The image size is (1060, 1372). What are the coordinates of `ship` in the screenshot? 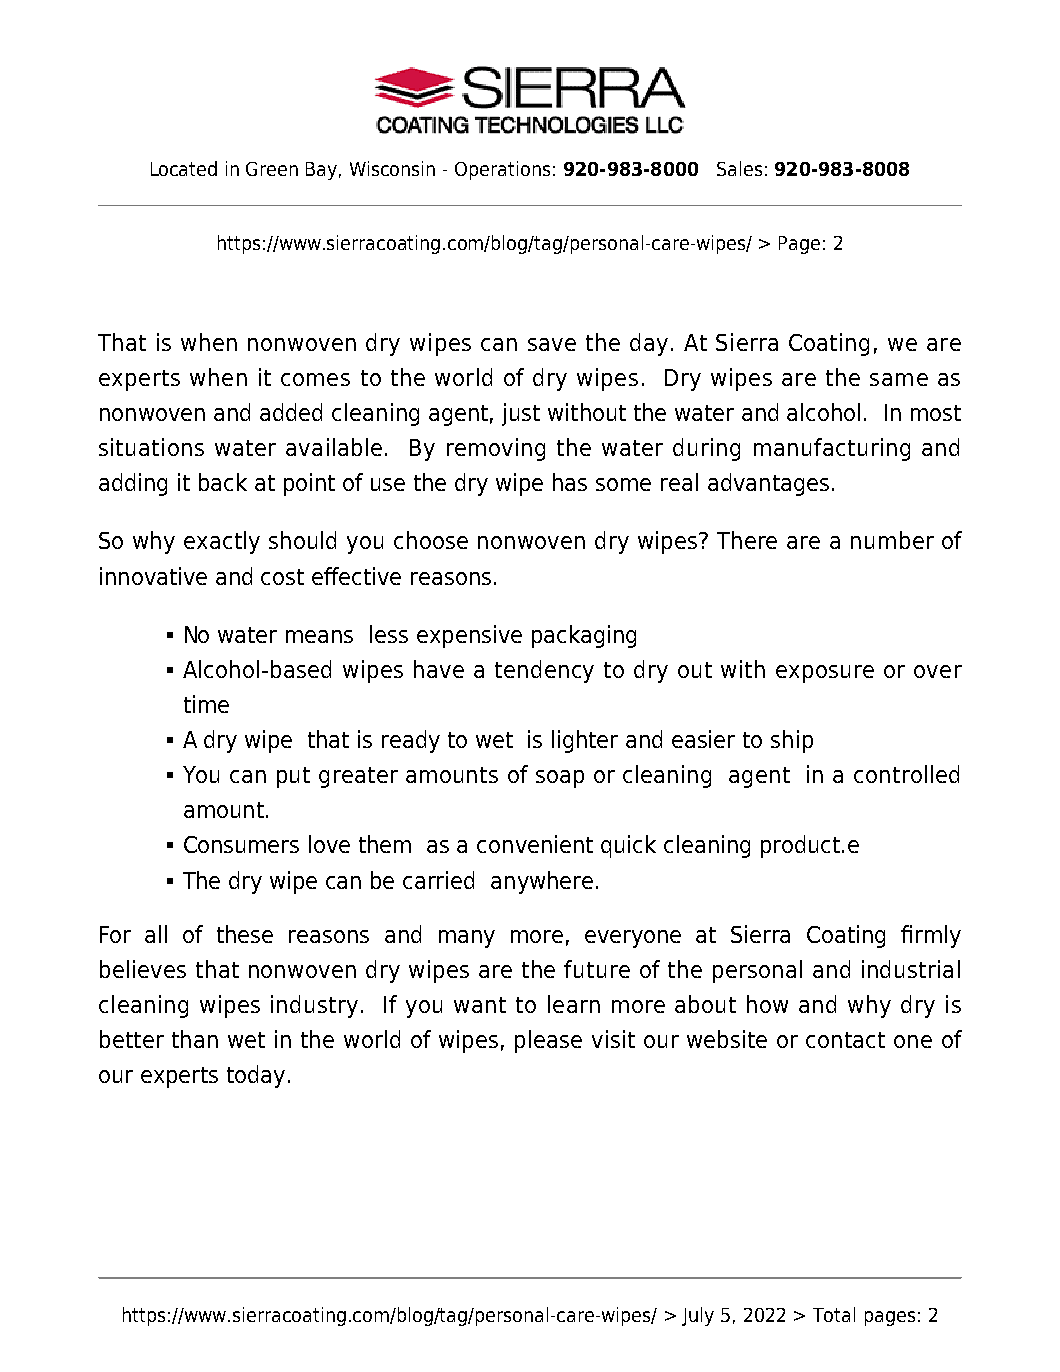 It's located at (792, 741).
